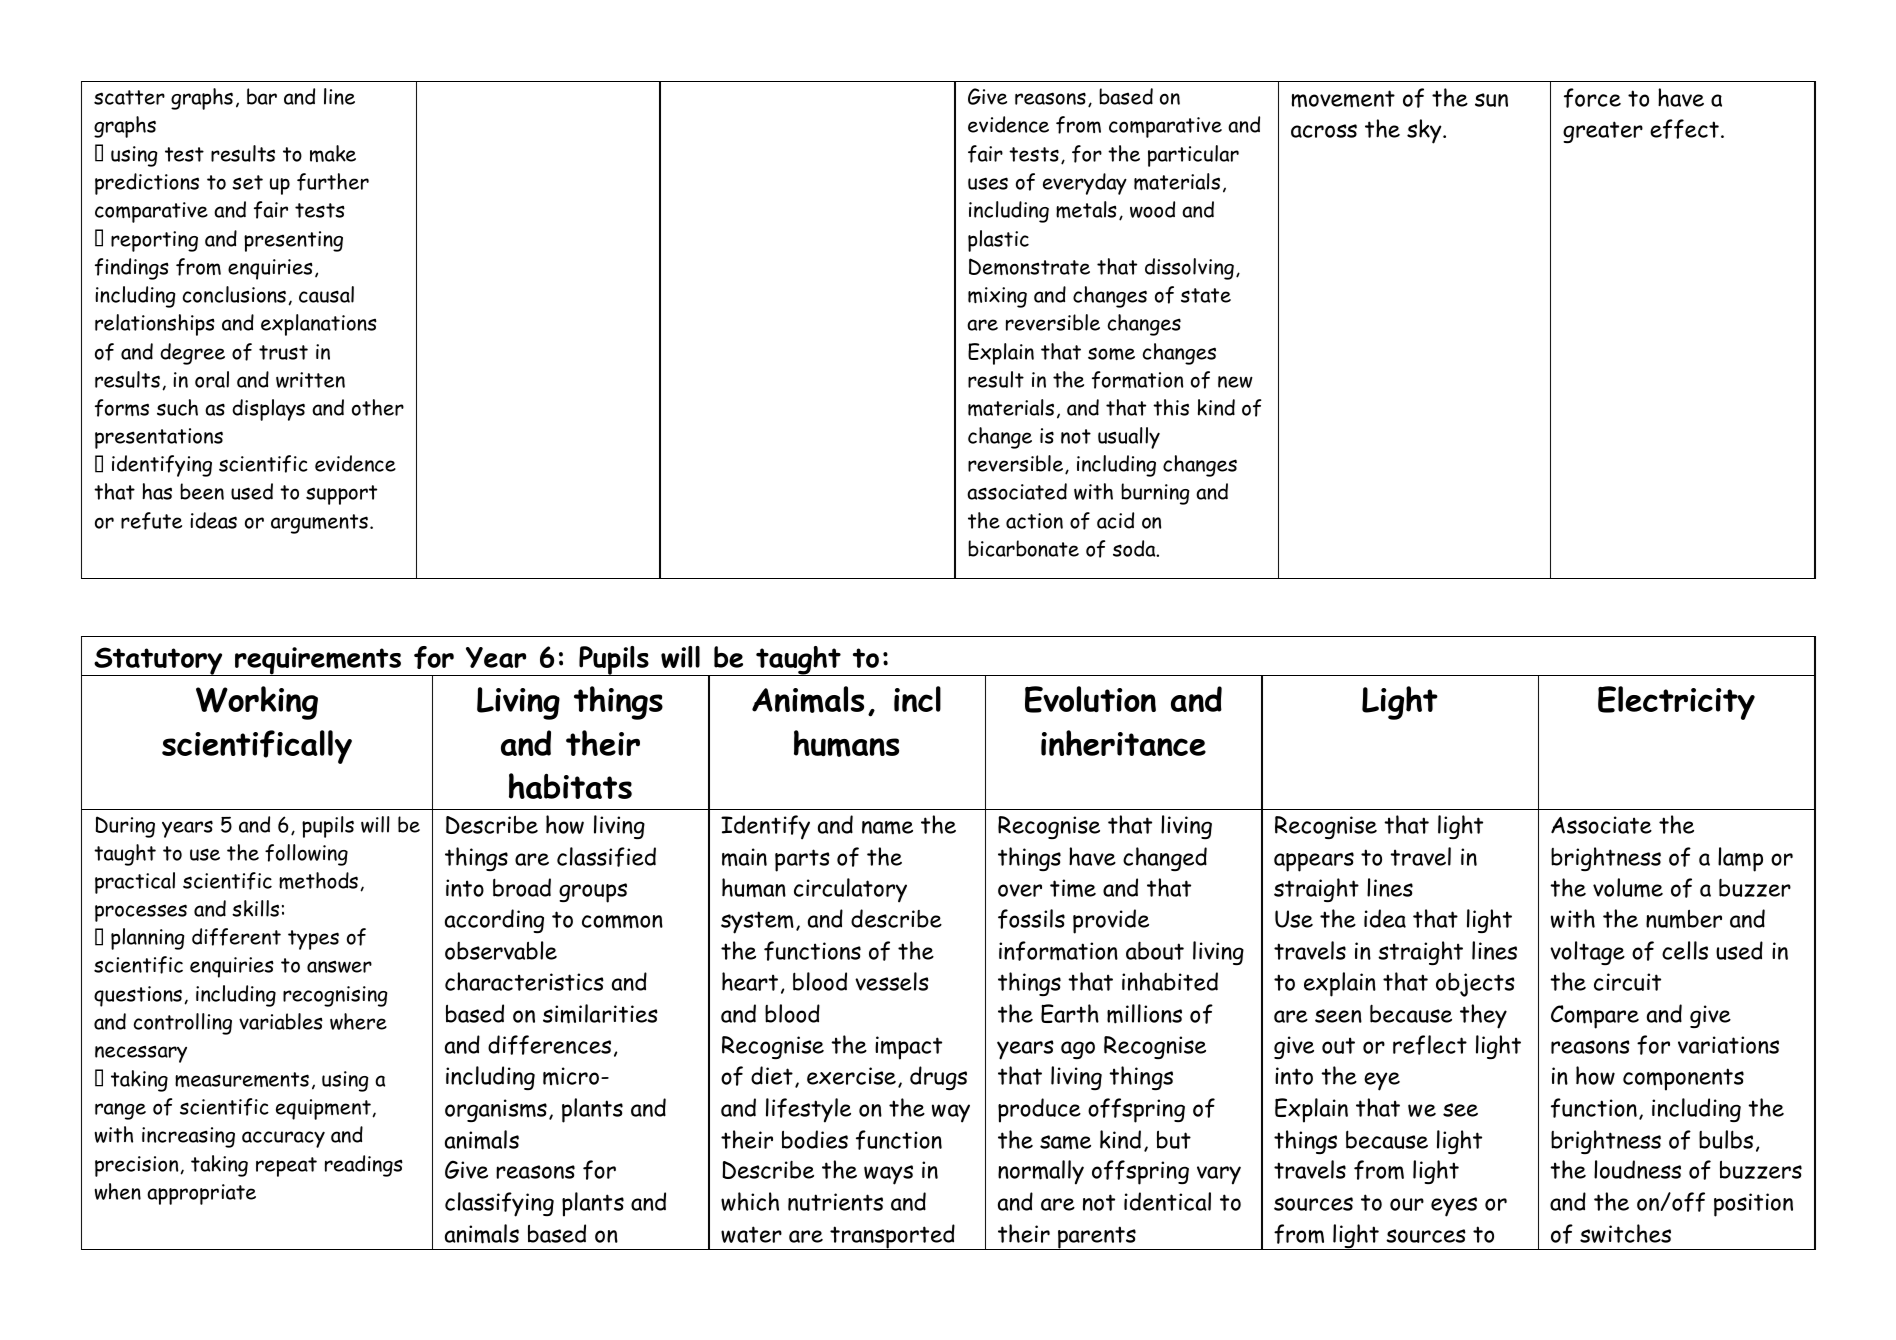 This document has width=1896, height=1340. What do you see at coordinates (286, 1167) in the document?
I see `repeat` at bounding box center [286, 1167].
